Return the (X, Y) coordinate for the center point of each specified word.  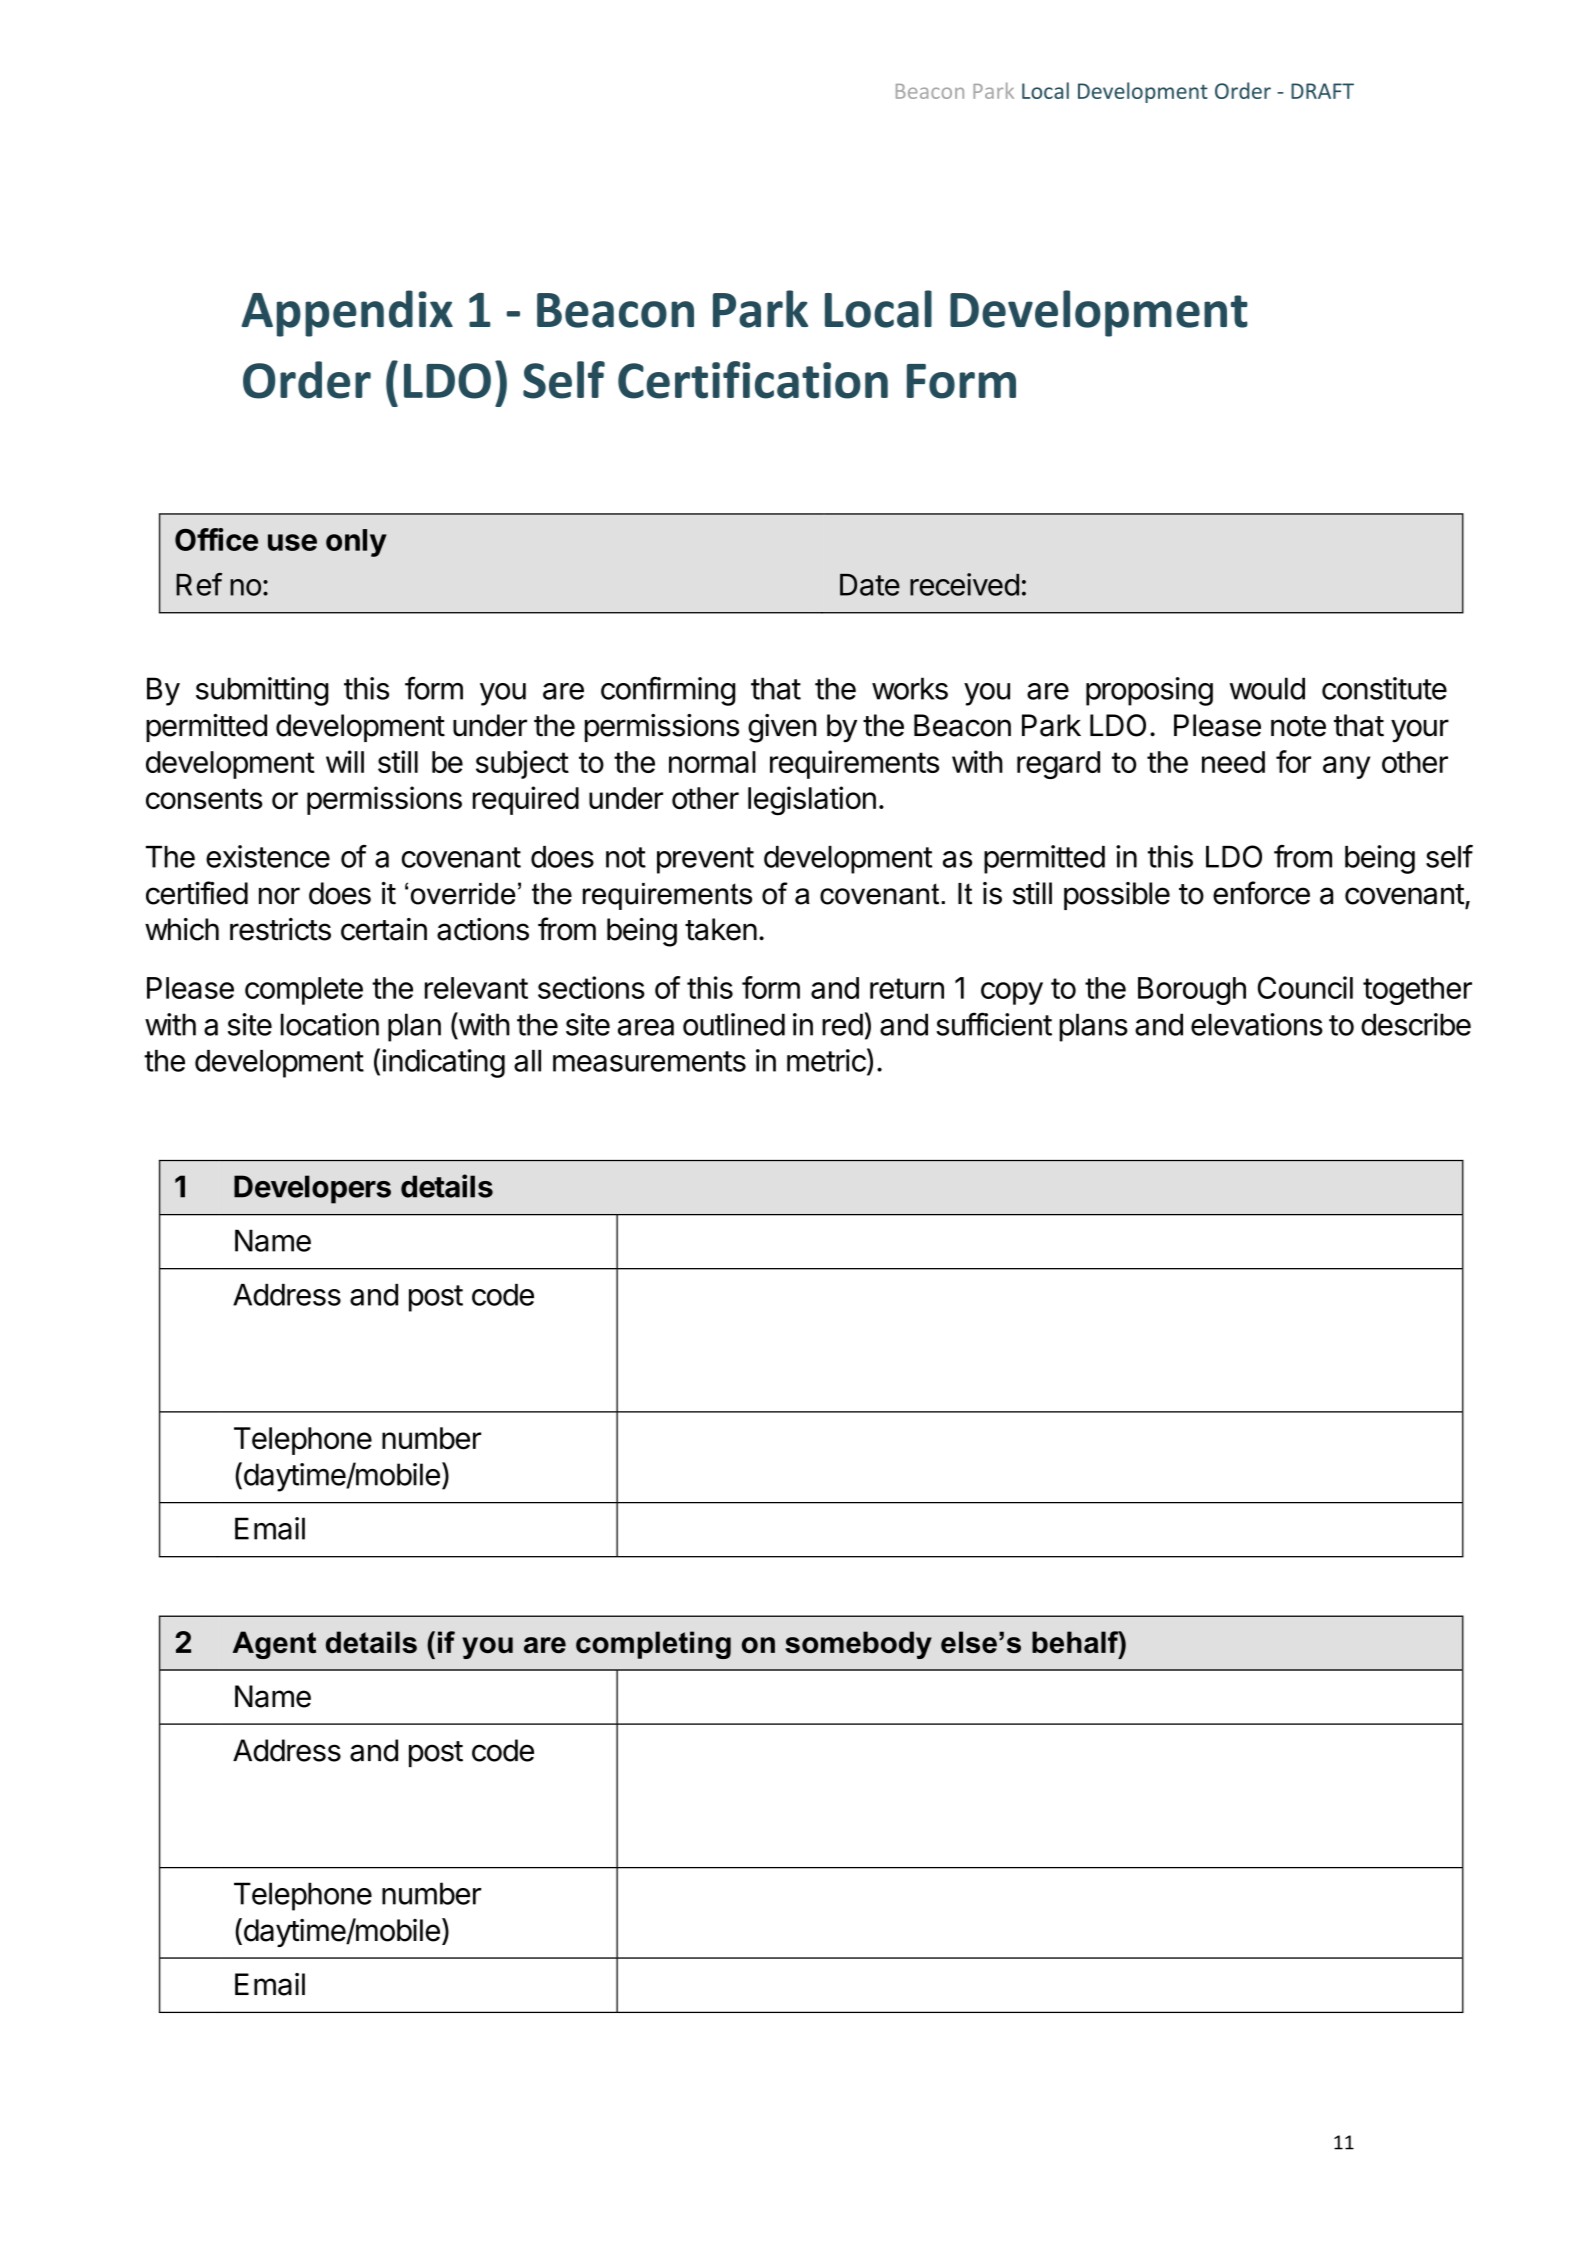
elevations (1257, 1024)
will (345, 761)
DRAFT (1322, 91)
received (964, 584)
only (356, 543)
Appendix (347, 313)
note (1298, 726)
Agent (274, 1645)
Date (870, 585)
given (782, 728)
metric (826, 1060)
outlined (734, 1024)
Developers (312, 1189)
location (330, 1024)
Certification (753, 380)
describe (1416, 1024)
